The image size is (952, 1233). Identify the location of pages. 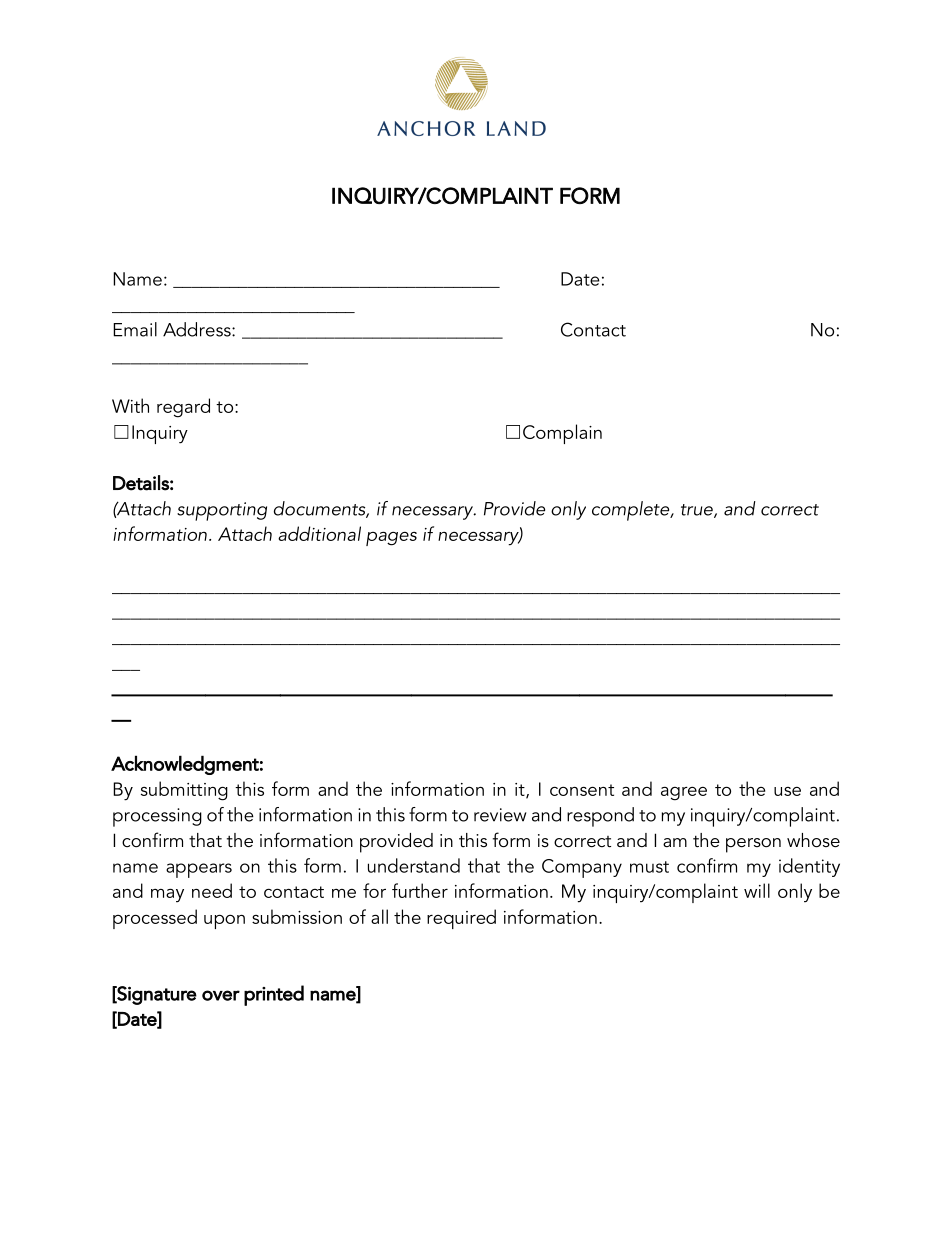
(391, 538).
